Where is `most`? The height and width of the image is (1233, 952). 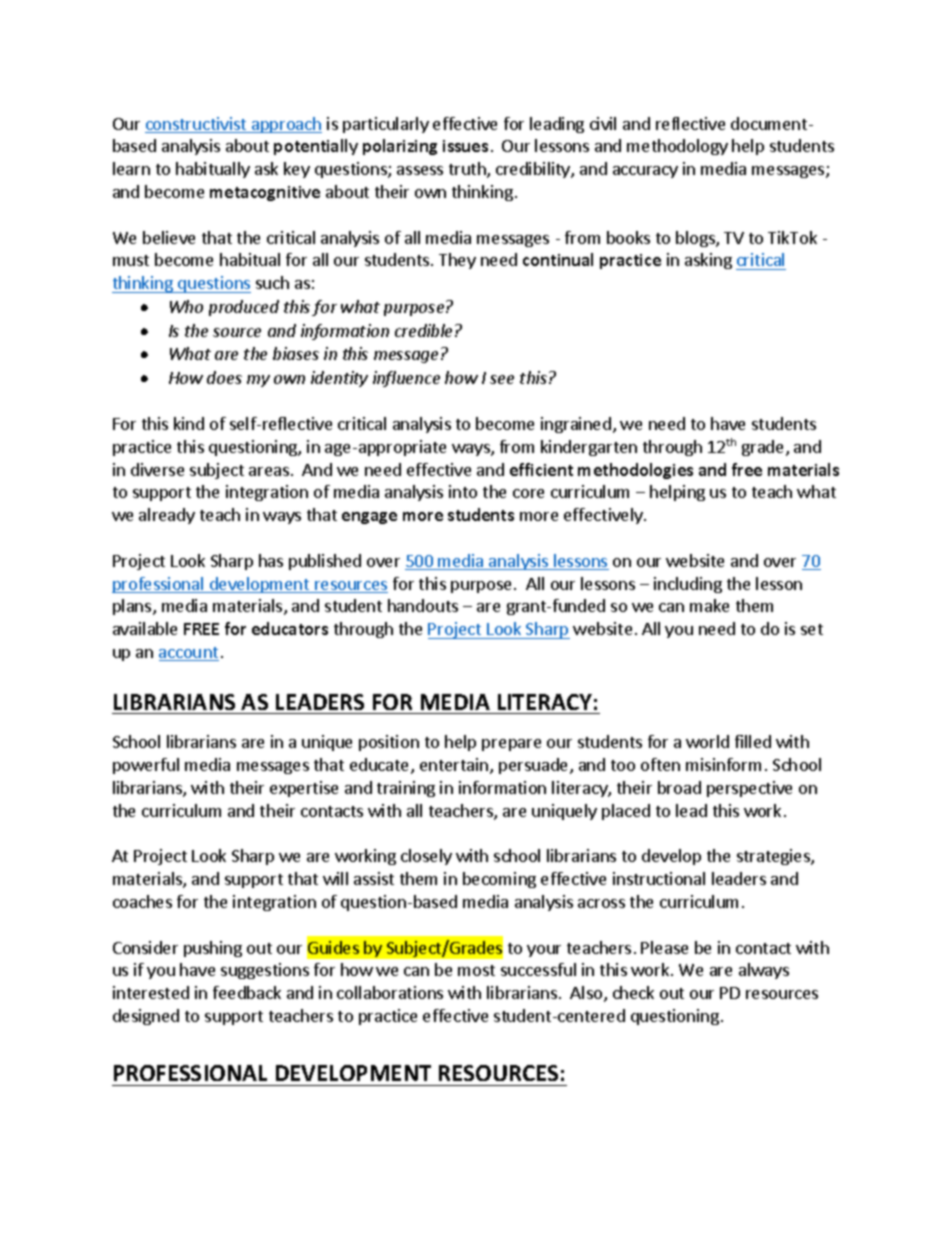
most is located at coordinates (476, 970).
